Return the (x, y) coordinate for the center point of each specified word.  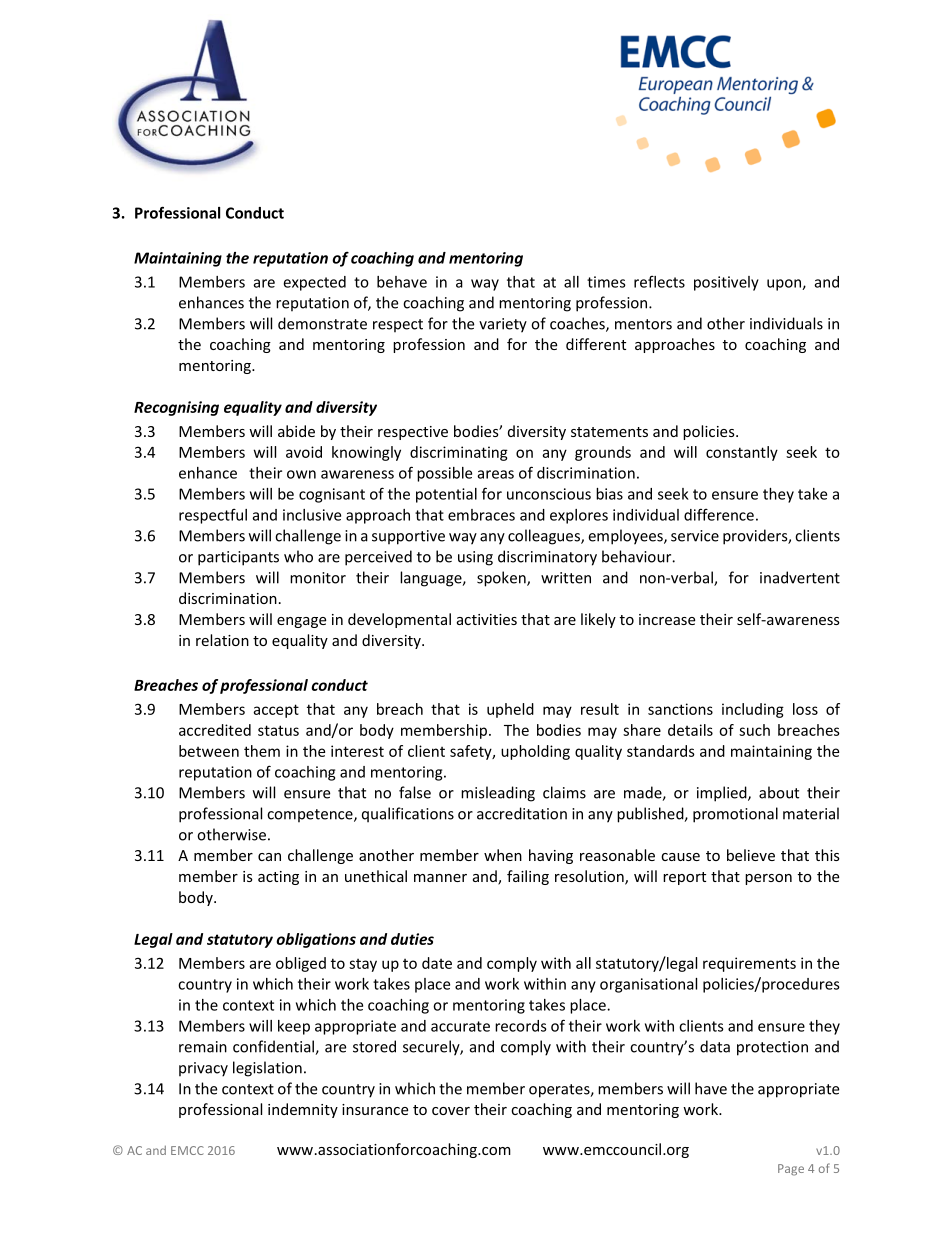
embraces (481, 515)
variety (503, 325)
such (754, 730)
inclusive (312, 515)
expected (314, 283)
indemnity (303, 1110)
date (437, 963)
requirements (749, 964)
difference (719, 514)
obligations (316, 940)
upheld (510, 710)
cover (451, 1111)
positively (726, 283)
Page (791, 1170)
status (278, 730)
